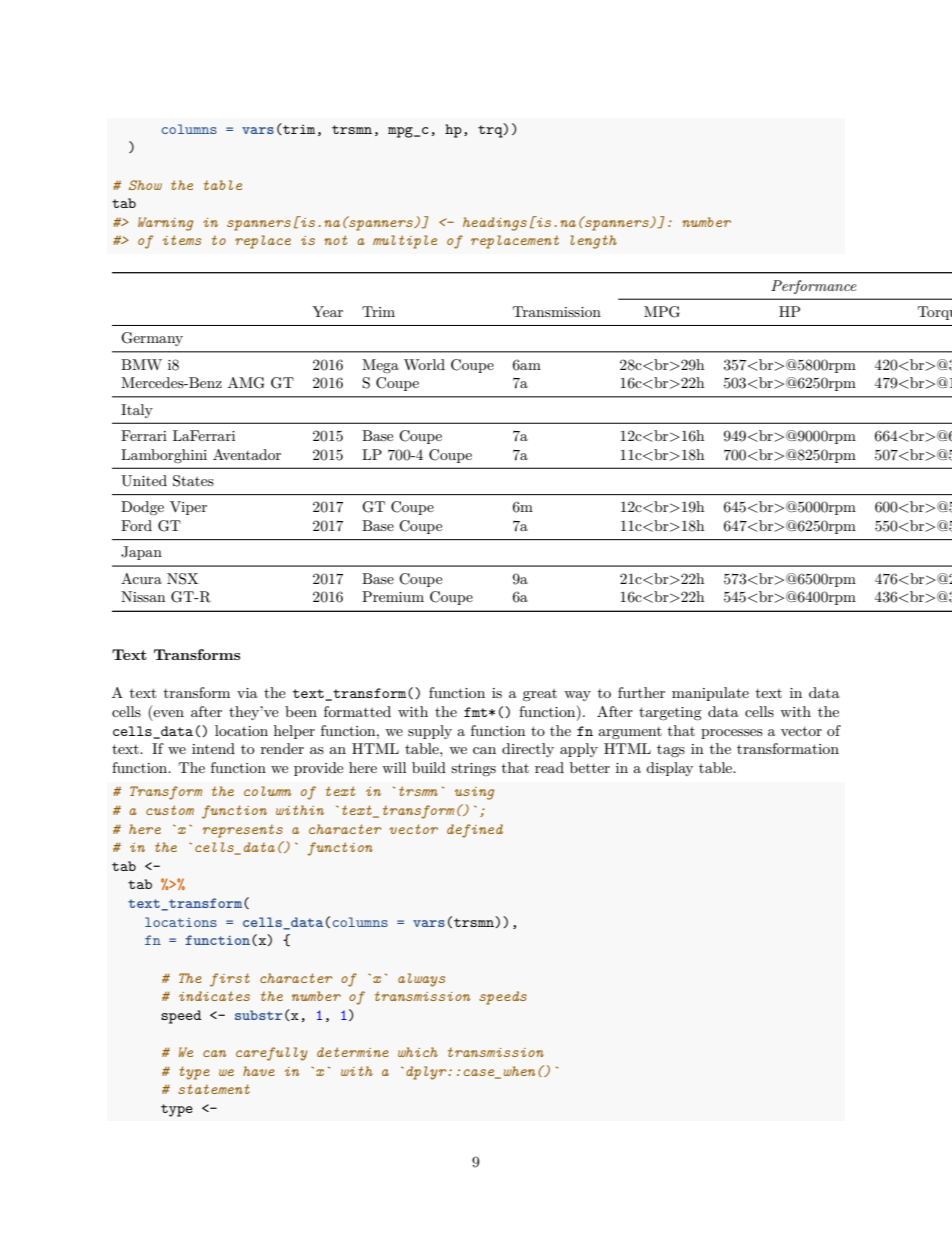 This screenshot has width=952, height=1233. Describe the element at coordinates (247, 693) in the screenshot. I see `via` at that location.
